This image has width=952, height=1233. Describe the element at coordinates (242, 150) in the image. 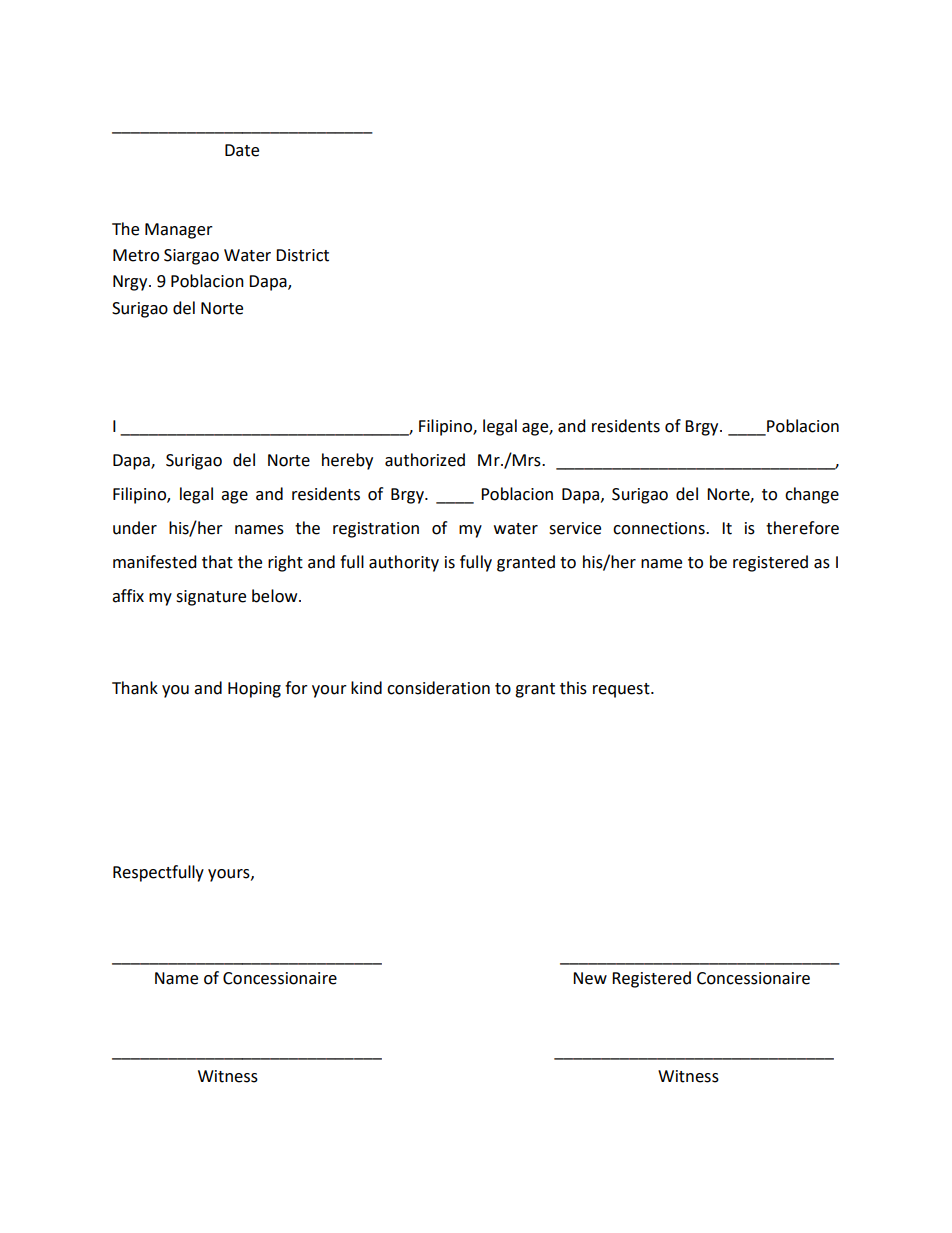

I see `Date` at that location.
